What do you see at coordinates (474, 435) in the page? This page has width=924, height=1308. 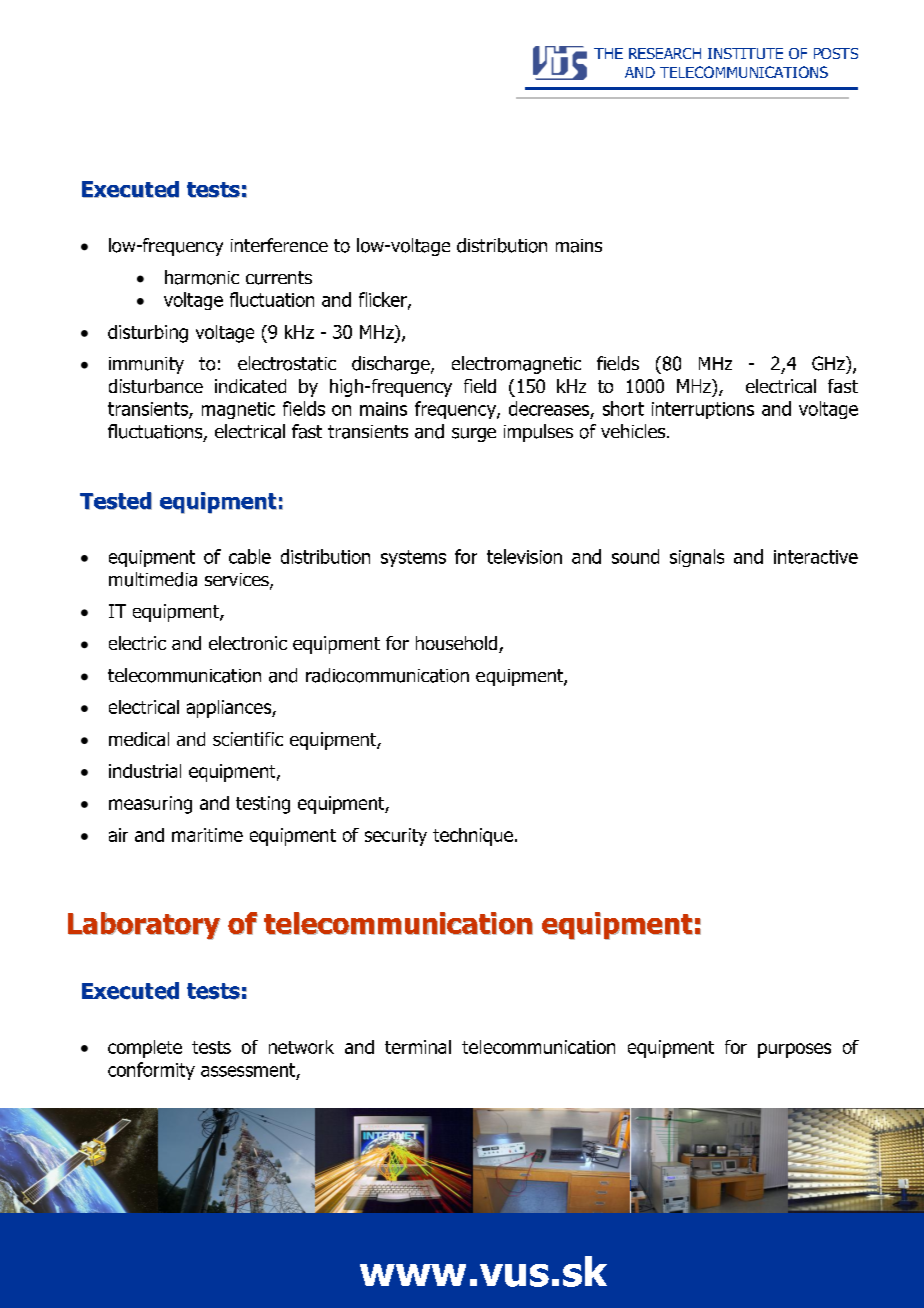 I see `surge` at bounding box center [474, 435].
